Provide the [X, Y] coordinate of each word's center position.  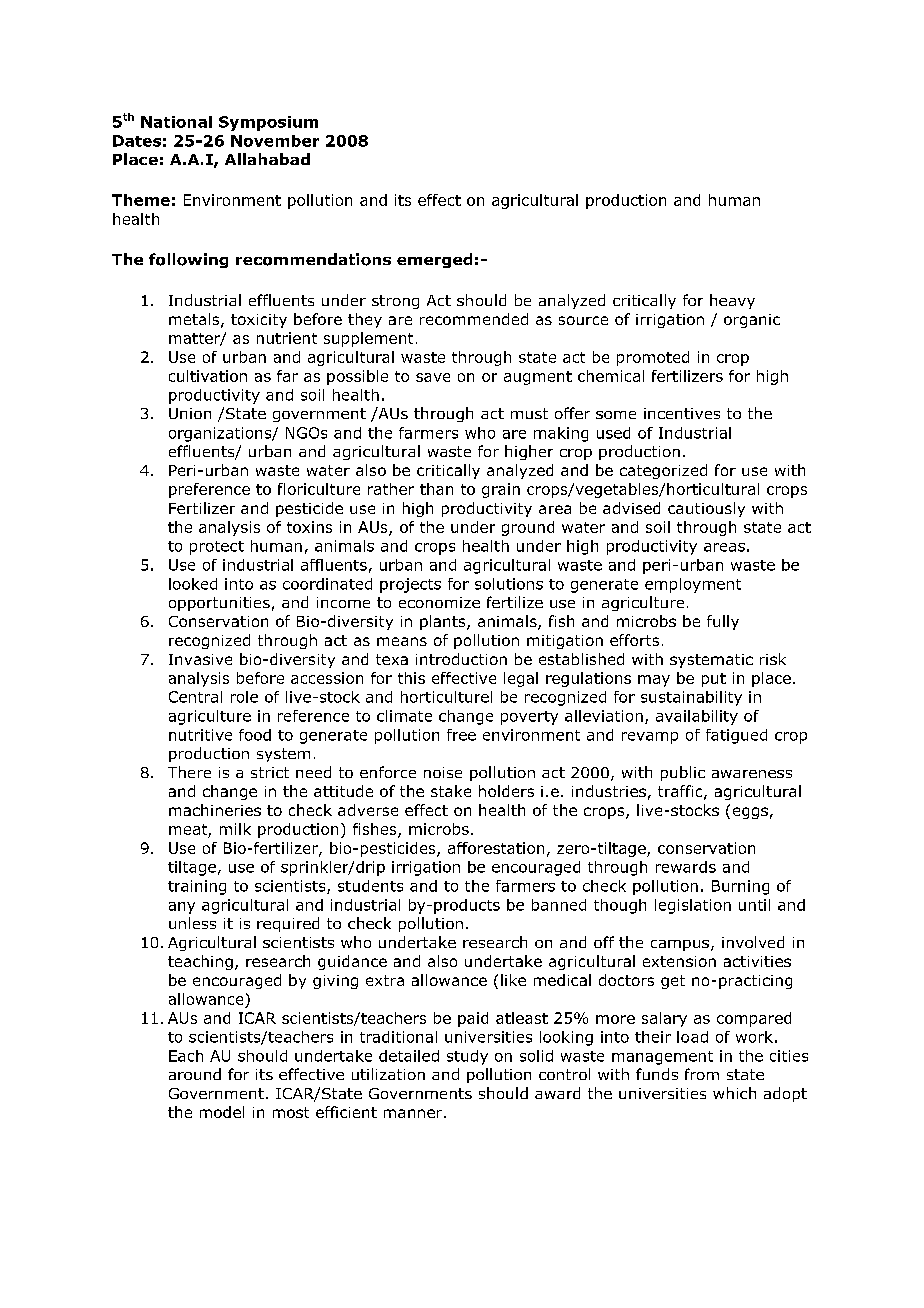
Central [195, 697]
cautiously [706, 509]
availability [697, 717]
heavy [732, 301]
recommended [474, 319]
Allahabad [267, 159]
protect [217, 548]
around [195, 1074]
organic [752, 321]
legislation [693, 906]
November [275, 141]
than [436, 489]
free [461, 735]
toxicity [259, 321]
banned [559, 905]
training [197, 887]
